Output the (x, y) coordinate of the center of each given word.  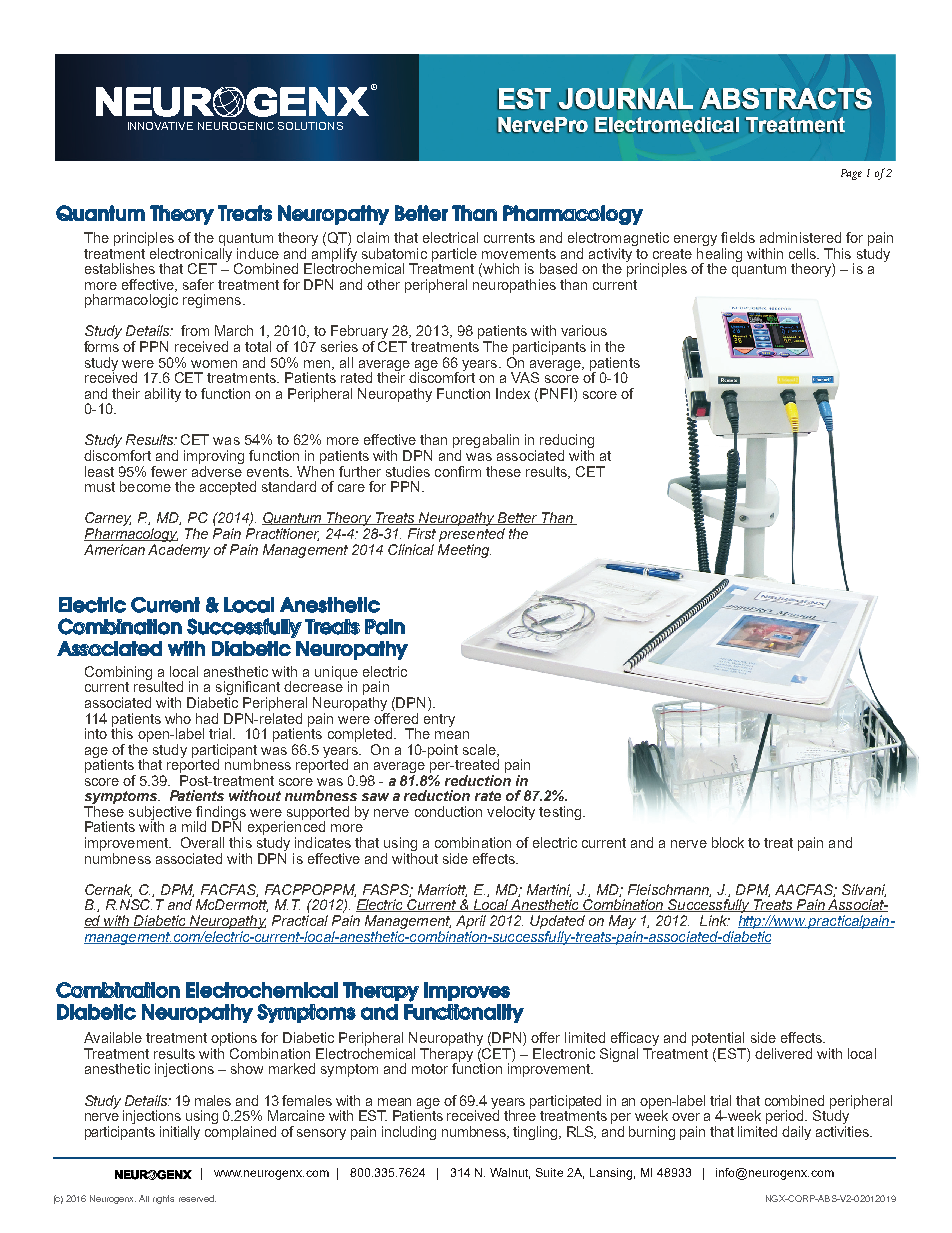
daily (796, 1133)
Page (851, 174)
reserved (197, 1198)
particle (454, 255)
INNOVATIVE (160, 126)
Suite (549, 1172)
